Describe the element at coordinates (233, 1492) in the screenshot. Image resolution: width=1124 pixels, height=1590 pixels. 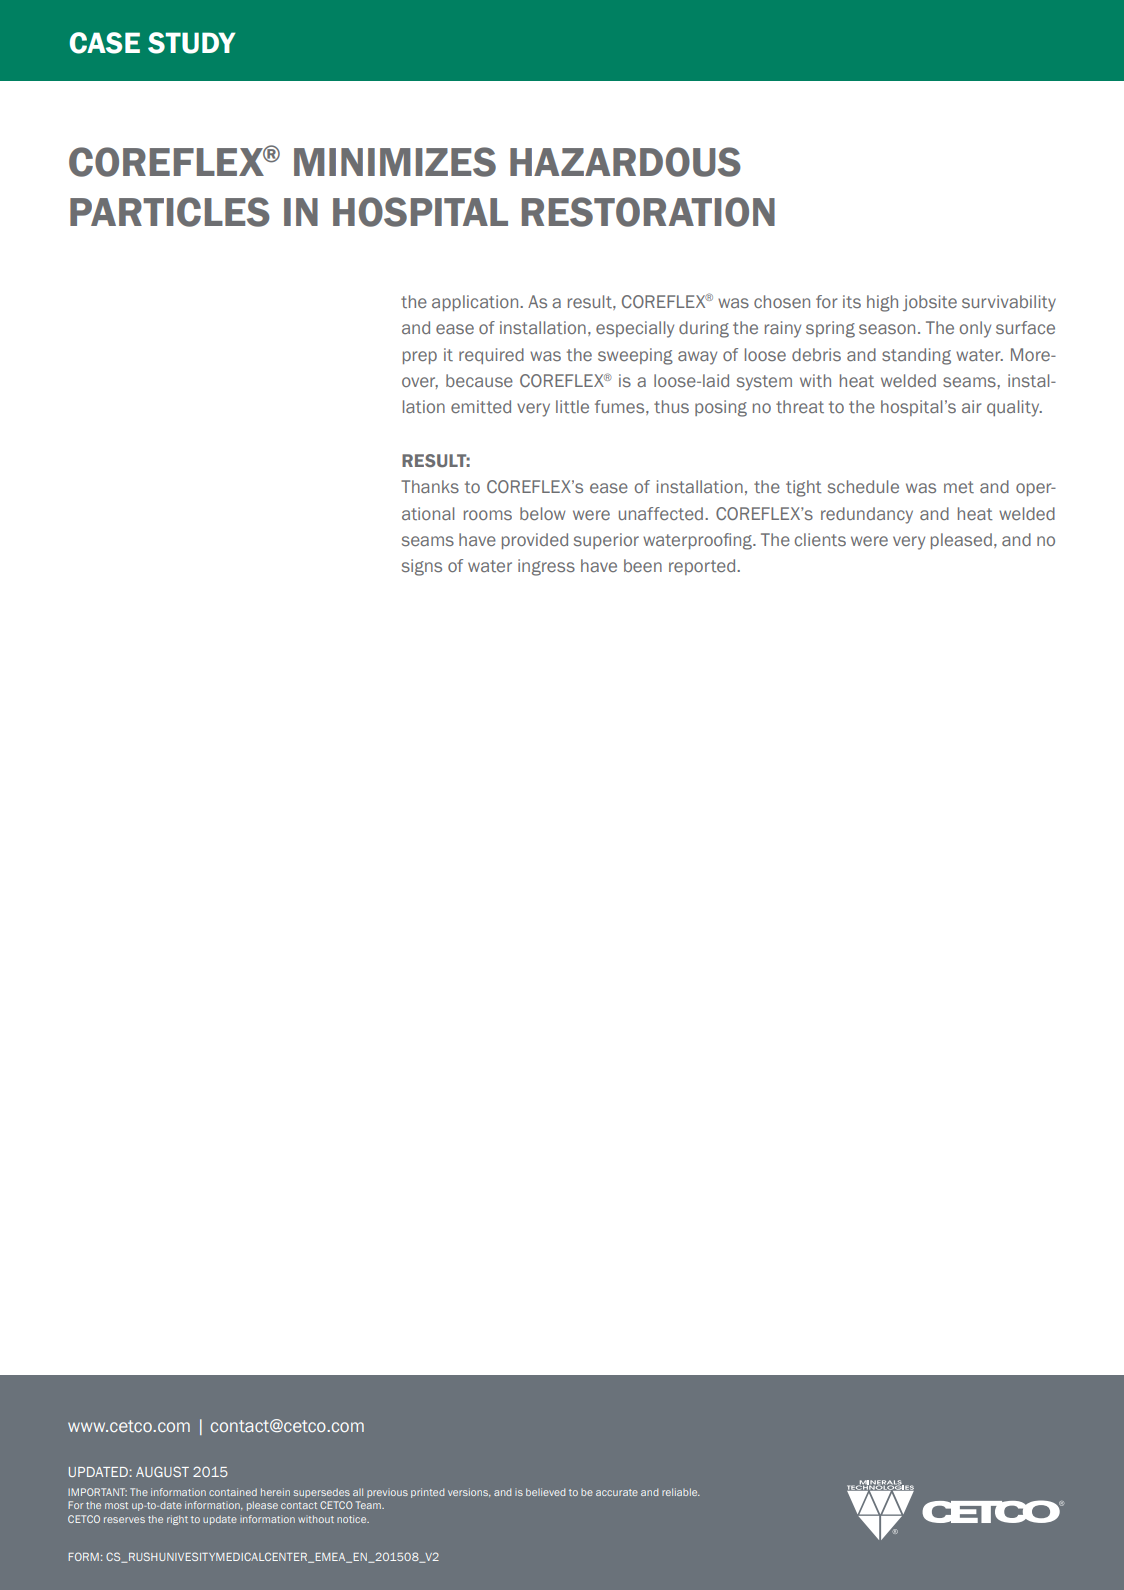
I see `contained` at that location.
